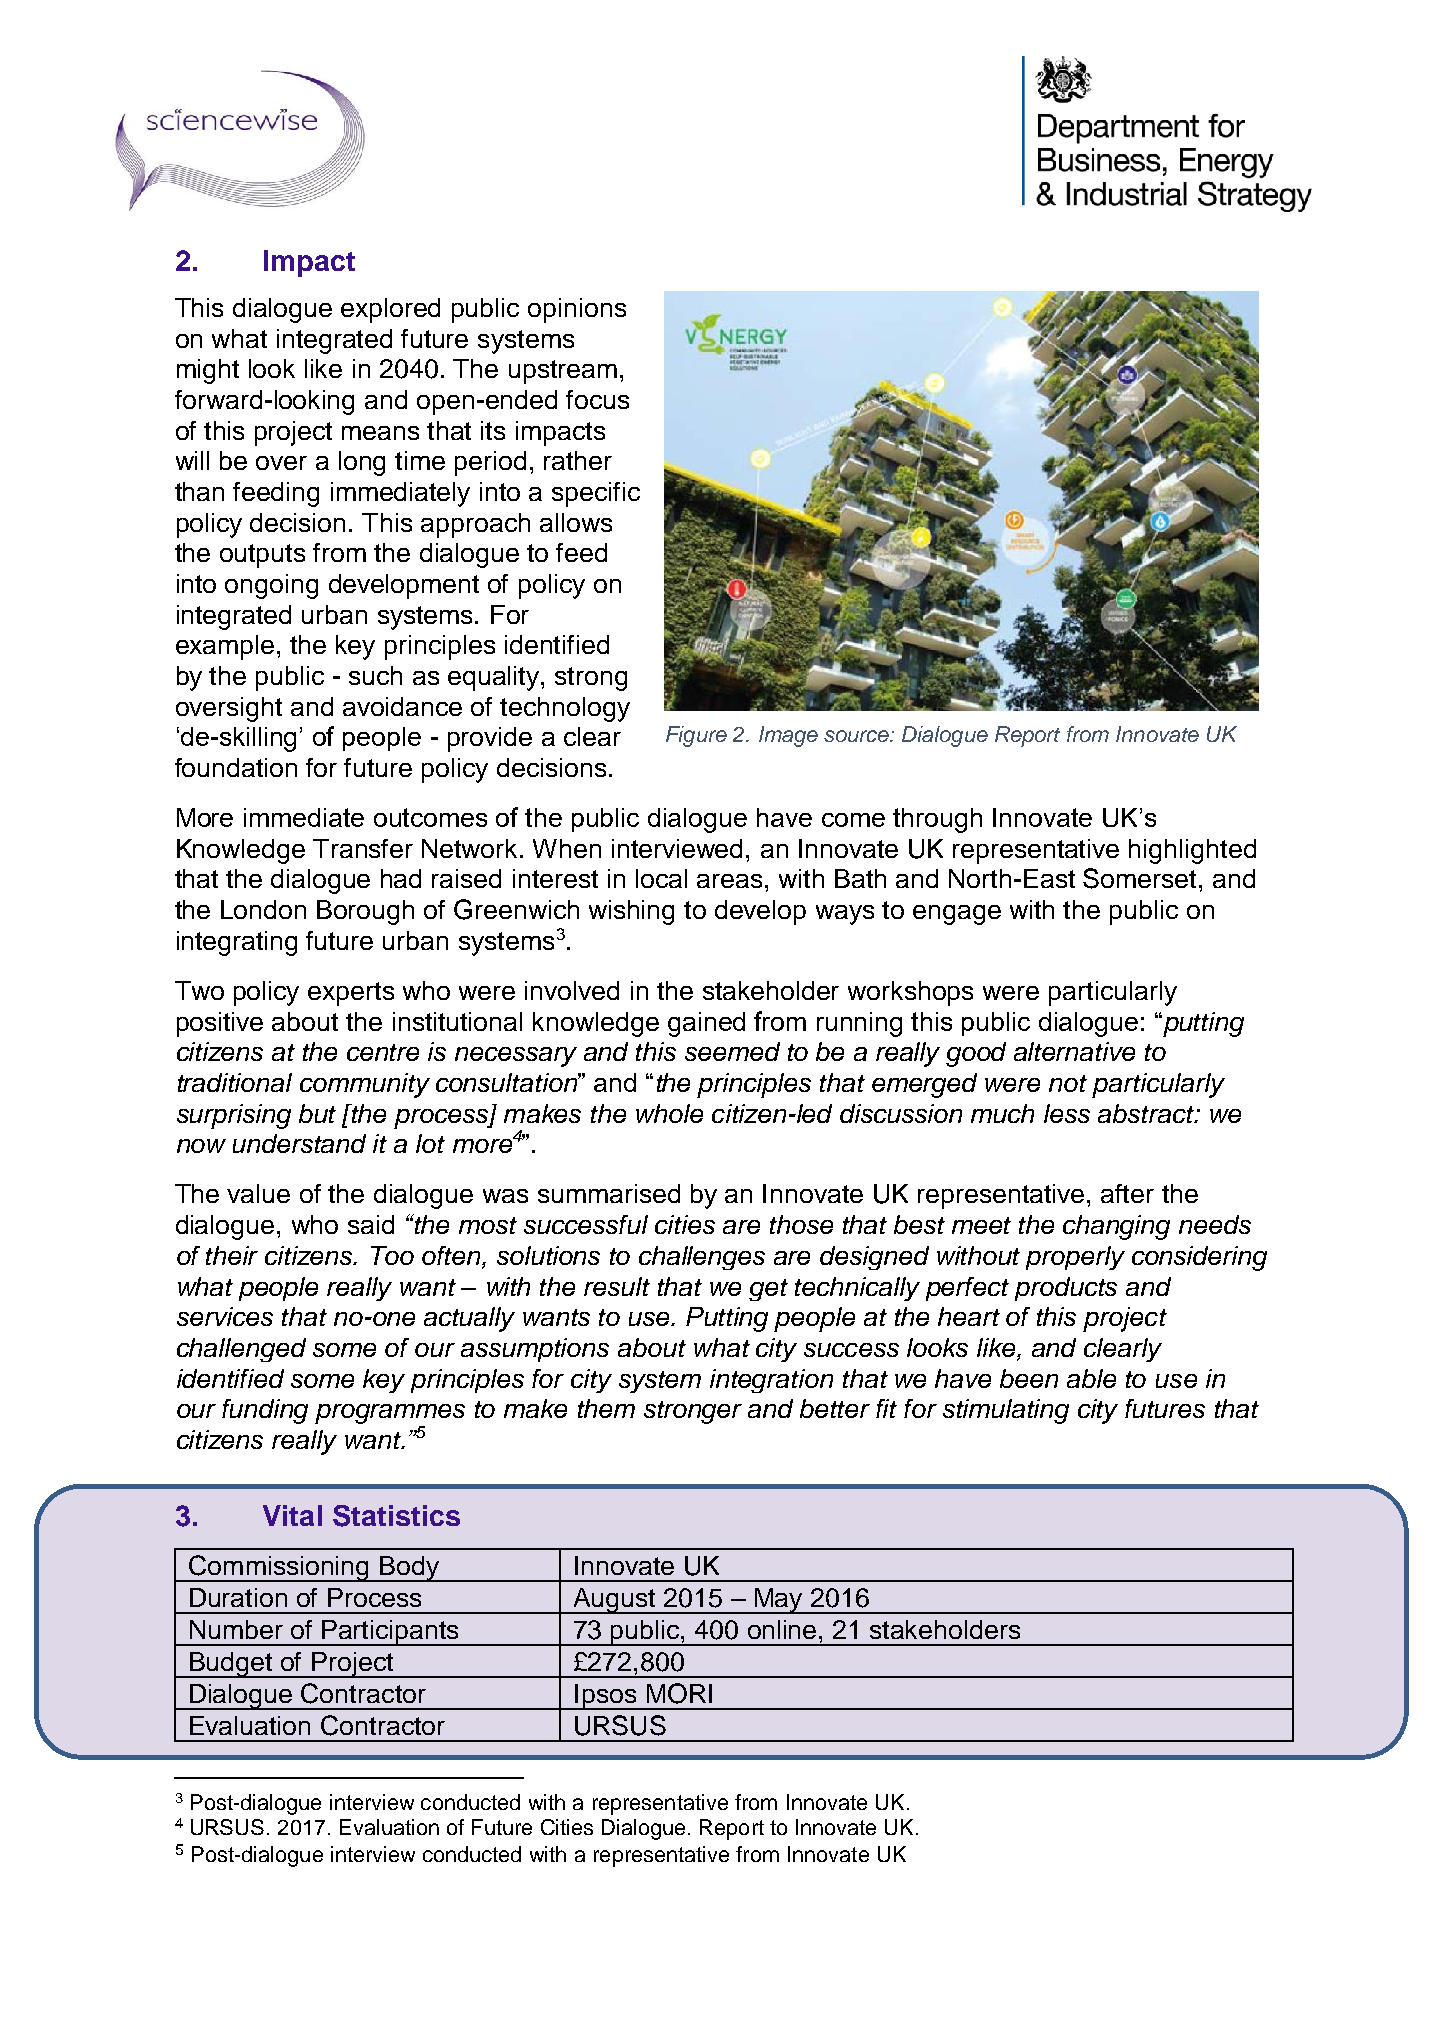 Image resolution: width=1444 pixels, height=2042 pixels. What do you see at coordinates (371, 1224) in the document?
I see `said` at bounding box center [371, 1224].
